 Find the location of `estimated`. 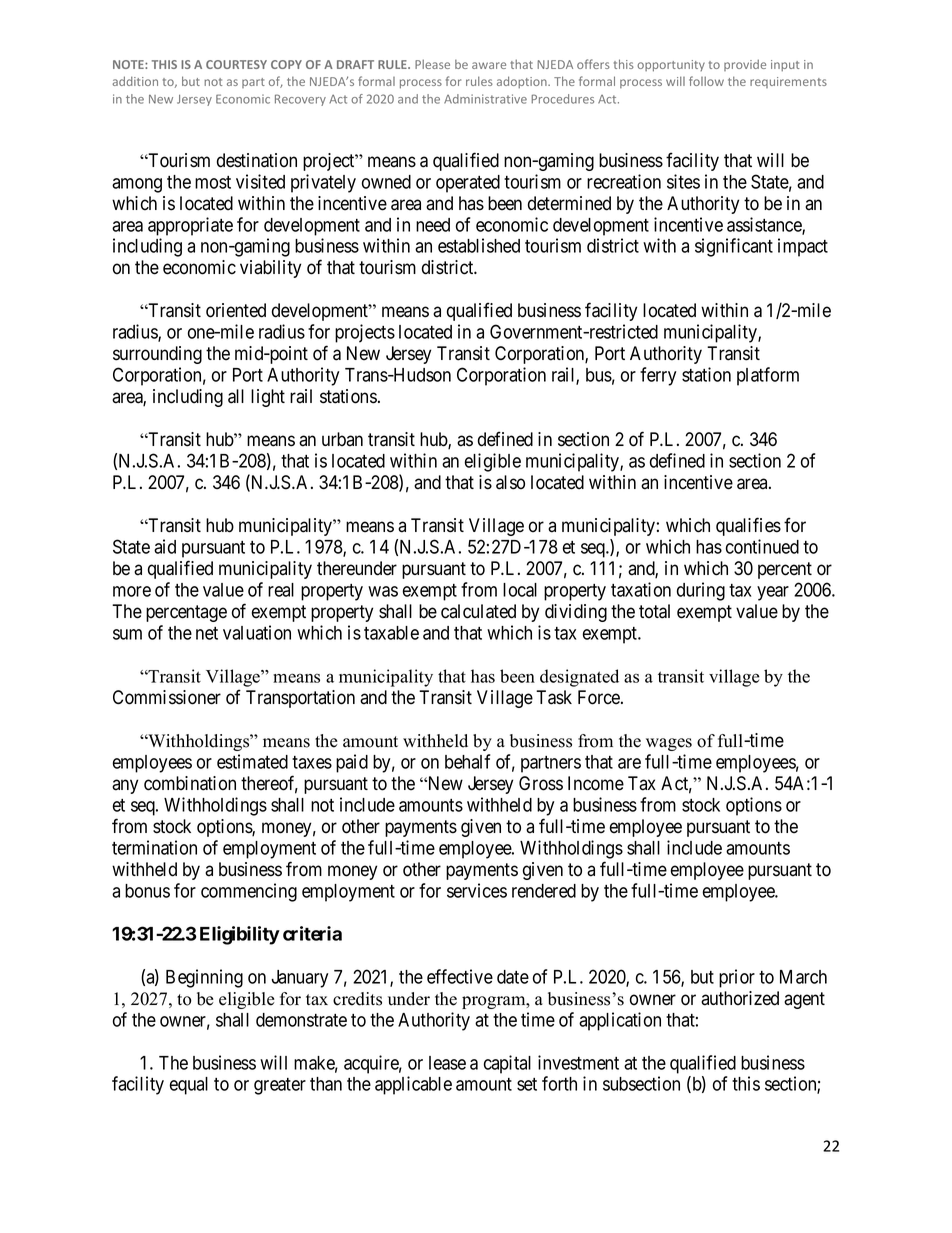

estimated is located at coordinates (252, 761).
